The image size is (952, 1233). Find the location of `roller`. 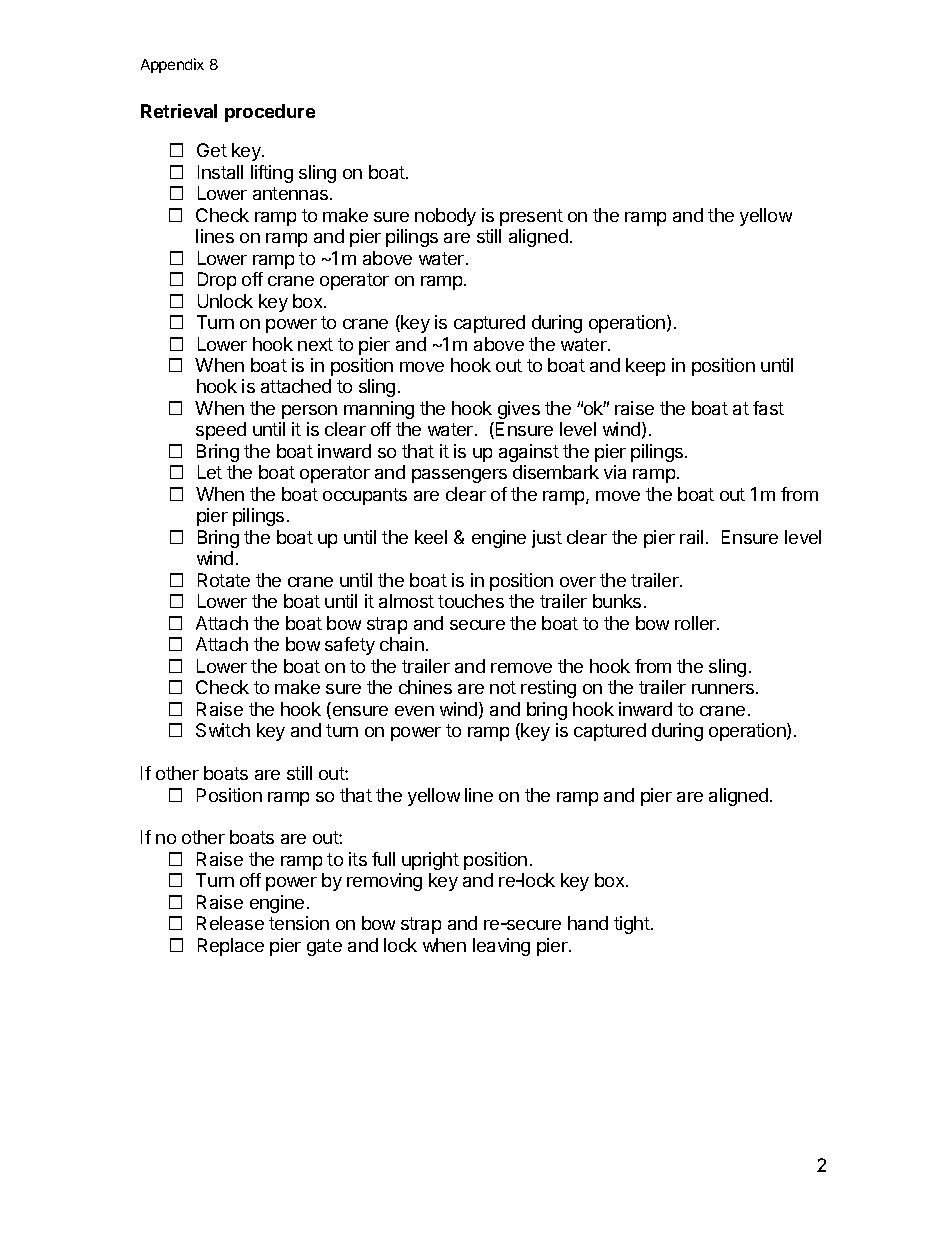

roller is located at coordinates (696, 623).
